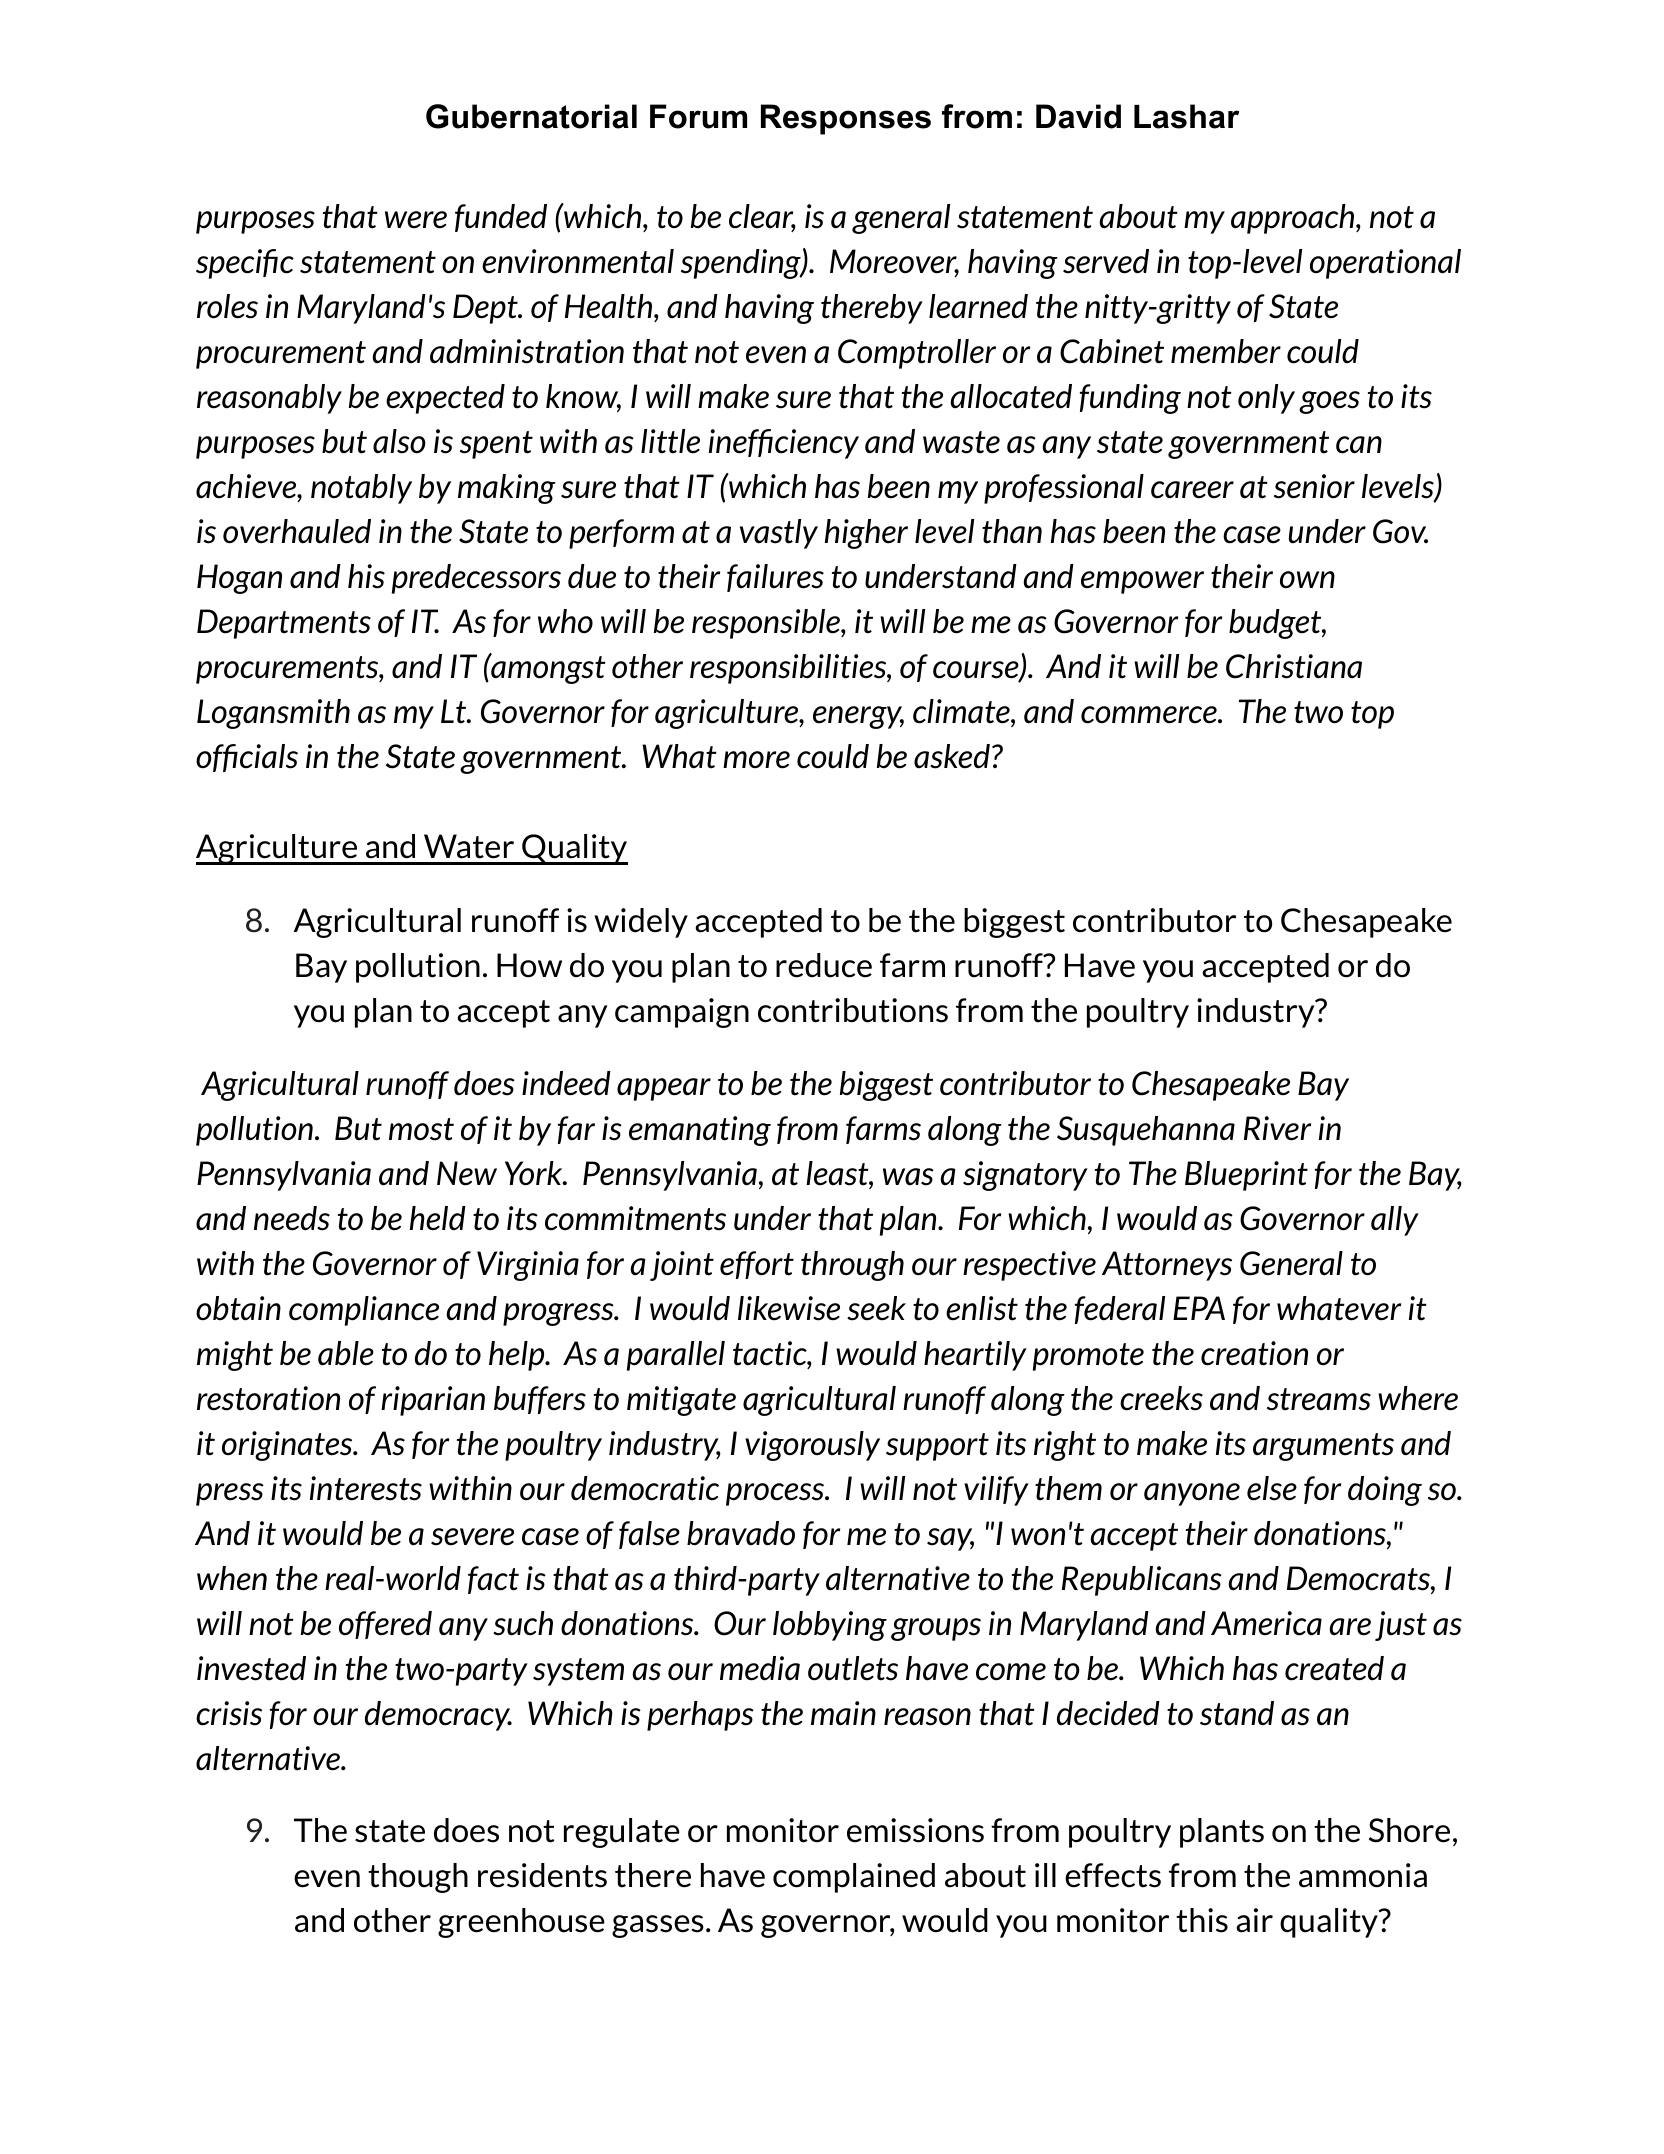 Image resolution: width=1664 pixels, height=2154 pixels. I want to click on compliance, so click(364, 1311).
